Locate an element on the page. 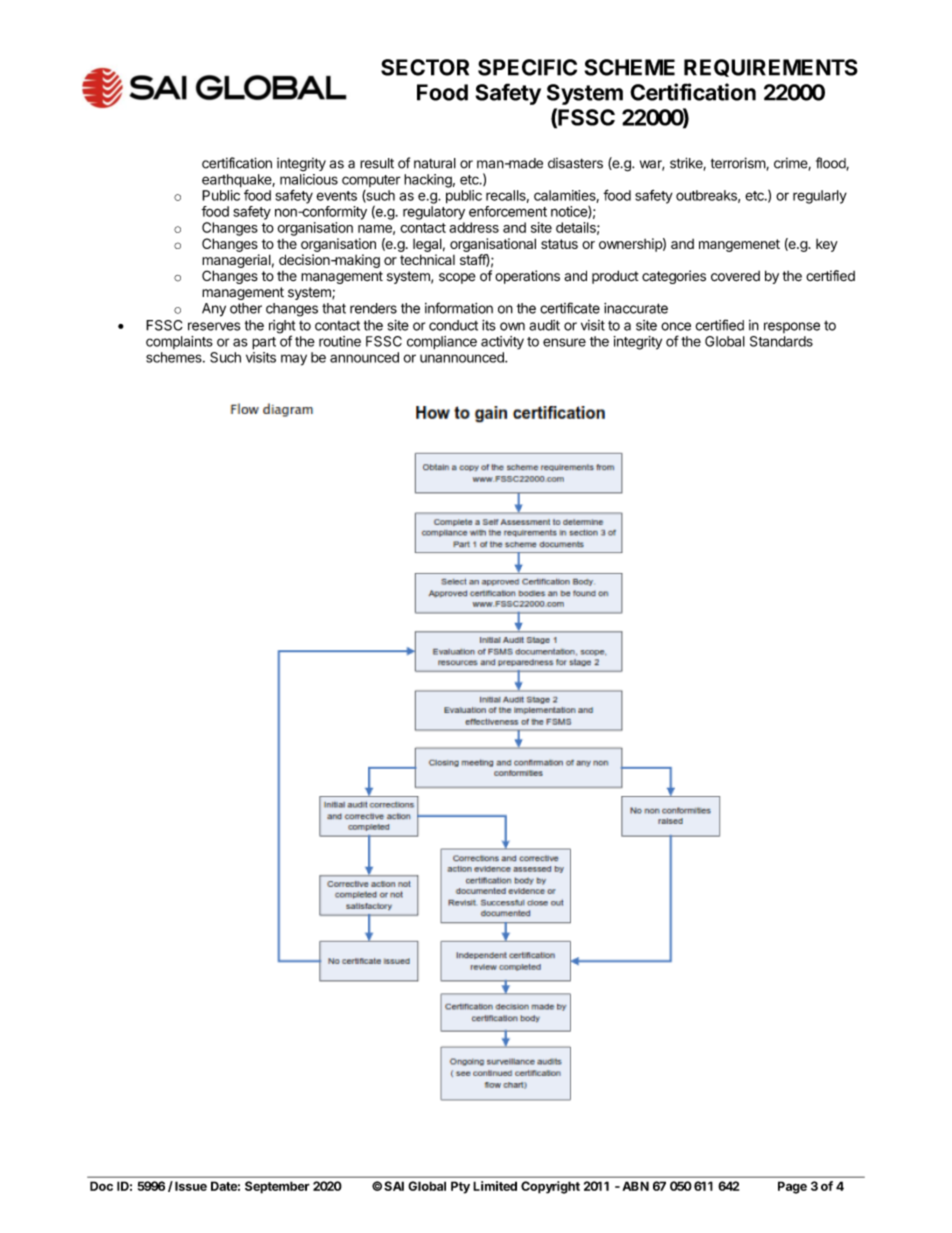 This page has width=952, height=1233. may is located at coordinates (294, 360).
